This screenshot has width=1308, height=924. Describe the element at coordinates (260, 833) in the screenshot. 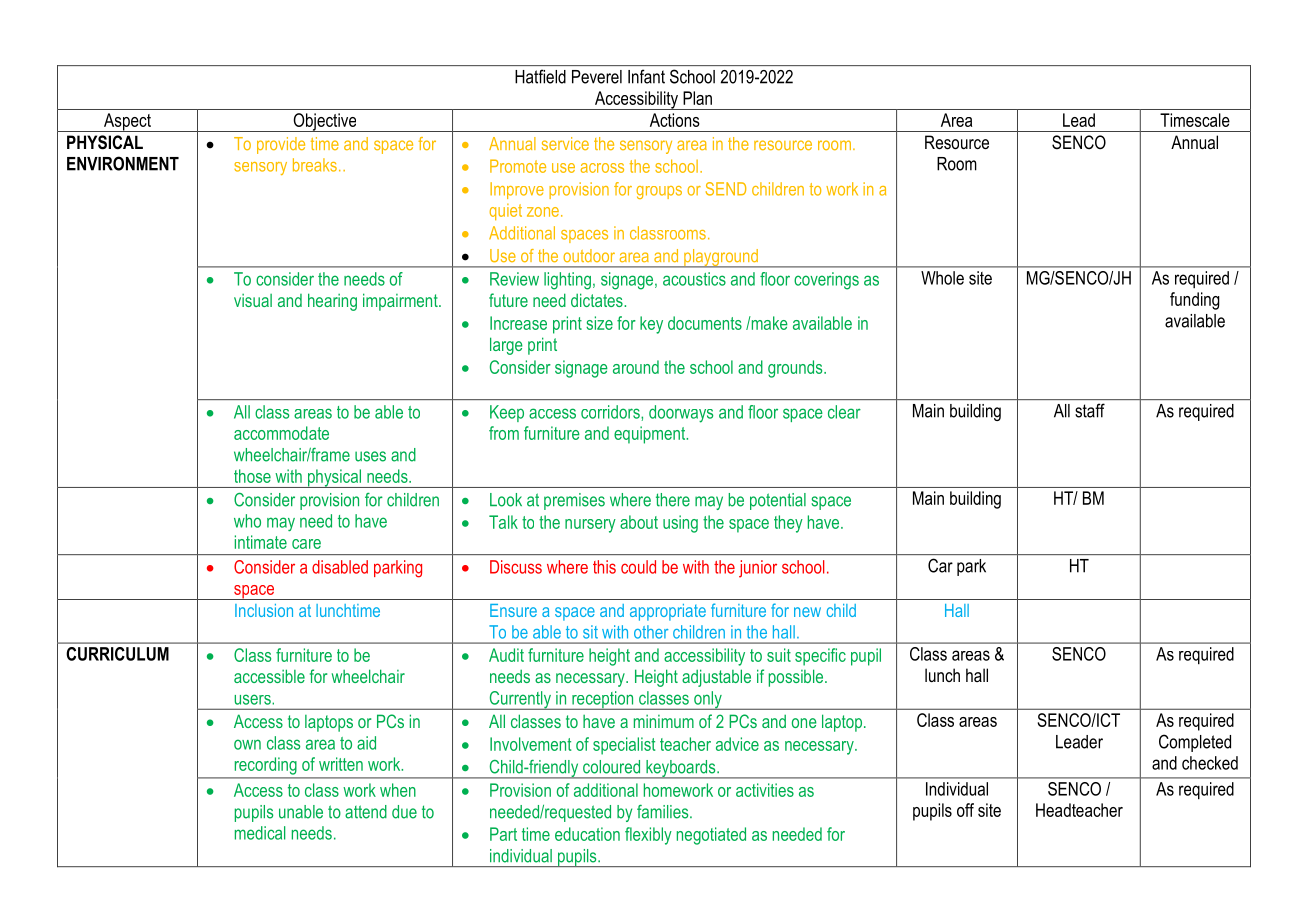

I see `medical` at that location.
